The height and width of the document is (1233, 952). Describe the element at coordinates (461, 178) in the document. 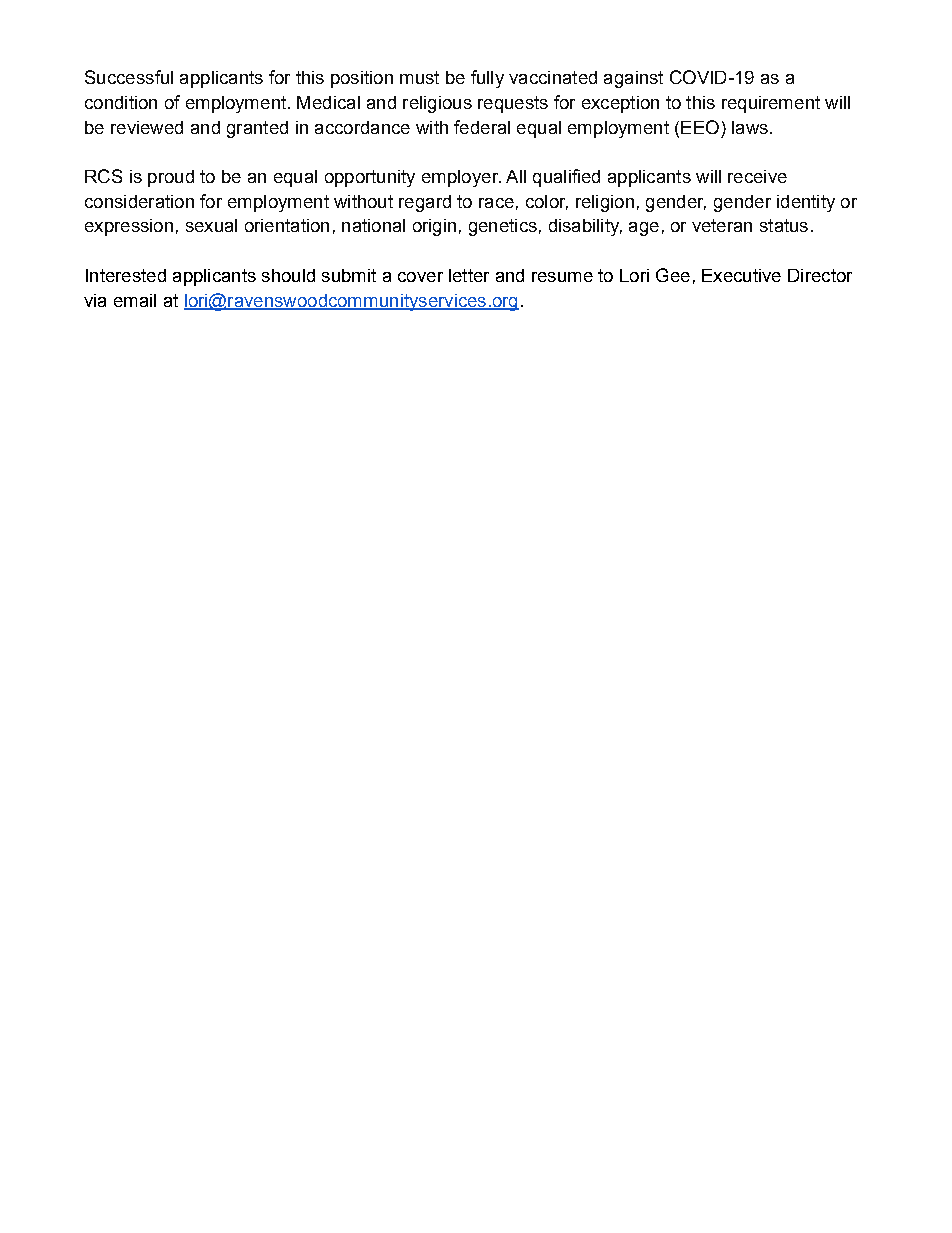

I see `employer` at that location.
